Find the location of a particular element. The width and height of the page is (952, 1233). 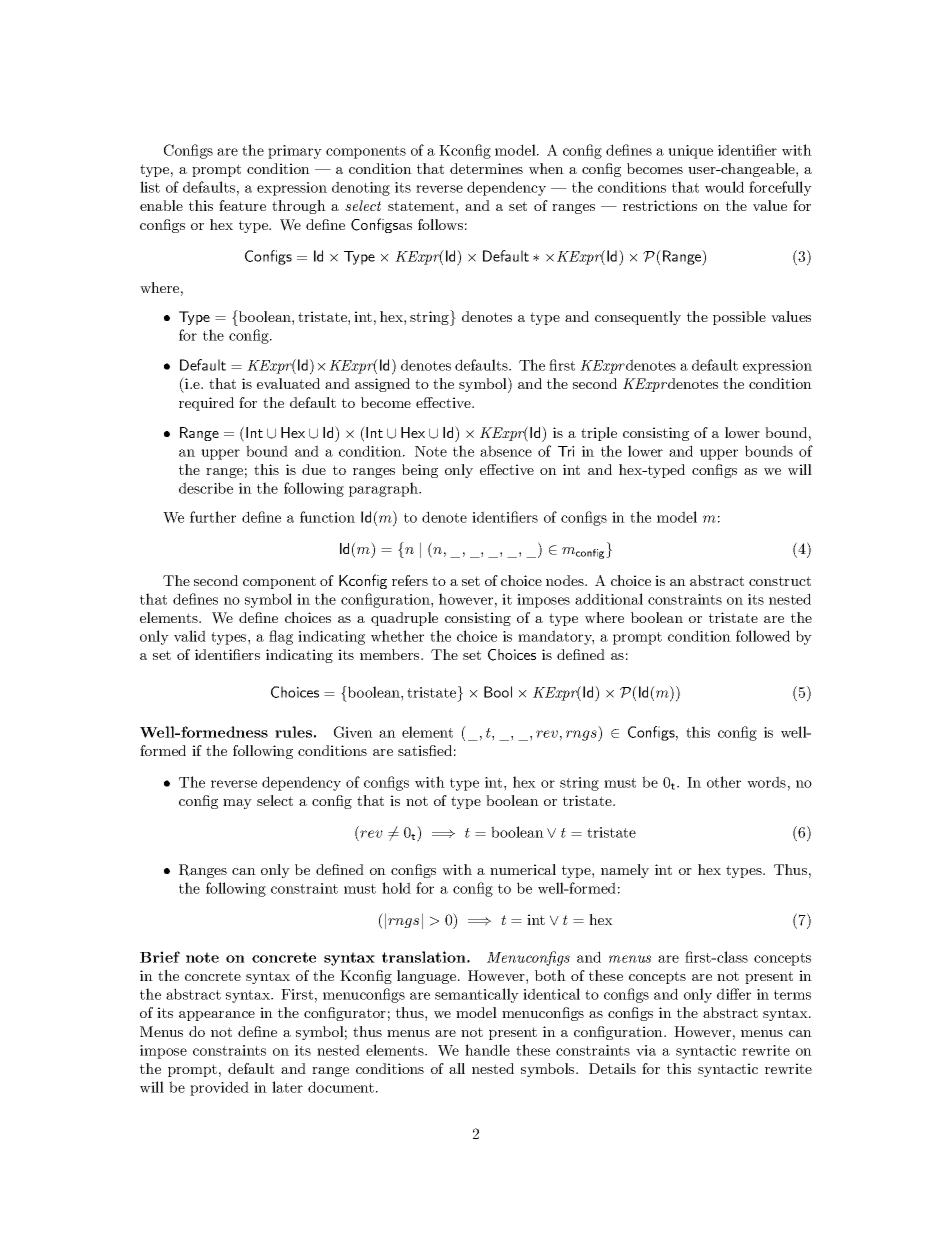

other is located at coordinates (724, 782).
